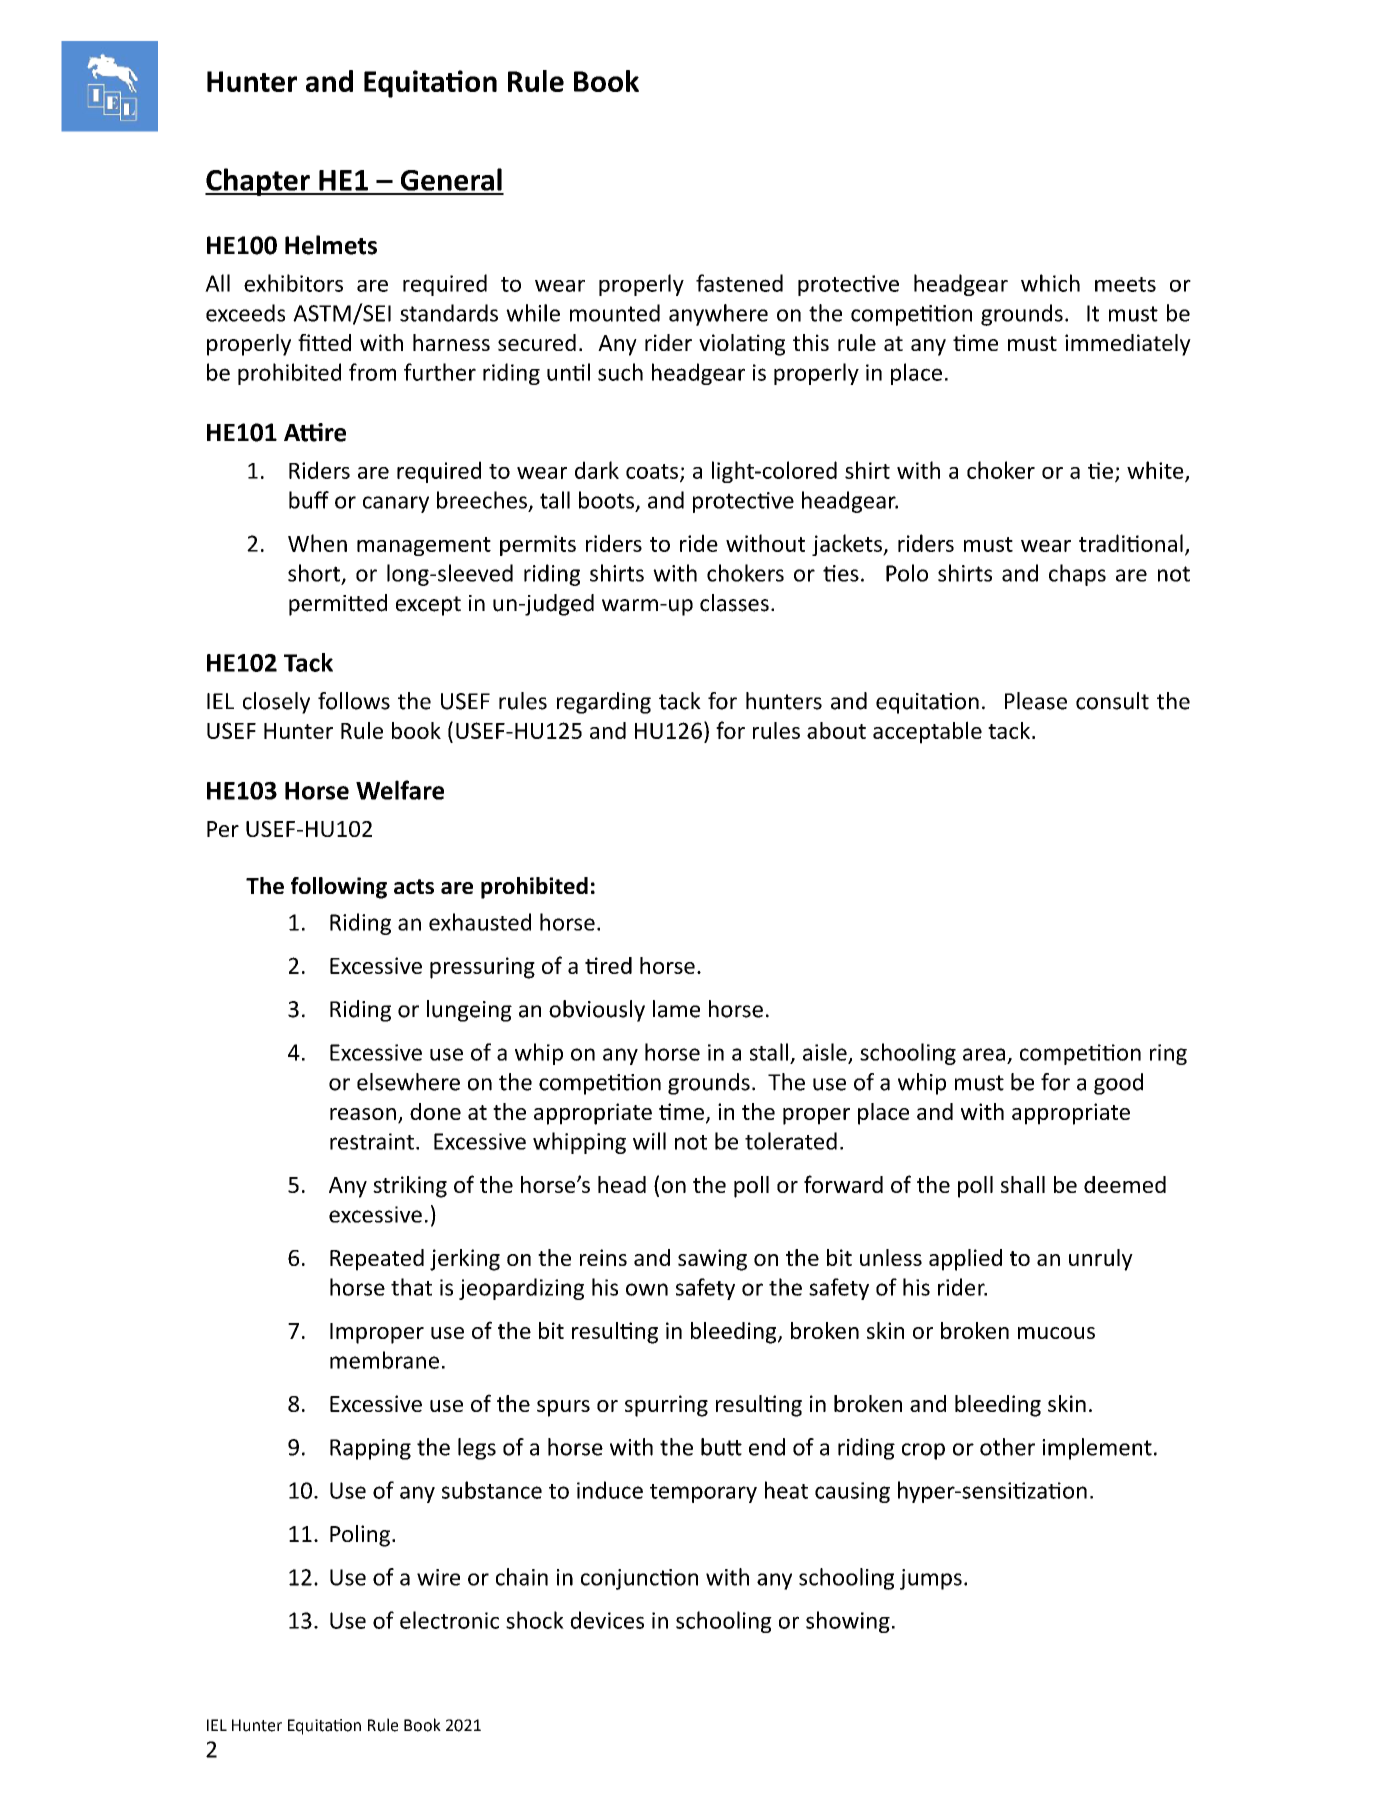 This page has height=1807, width=1396. I want to click on fastened, so click(739, 283).
